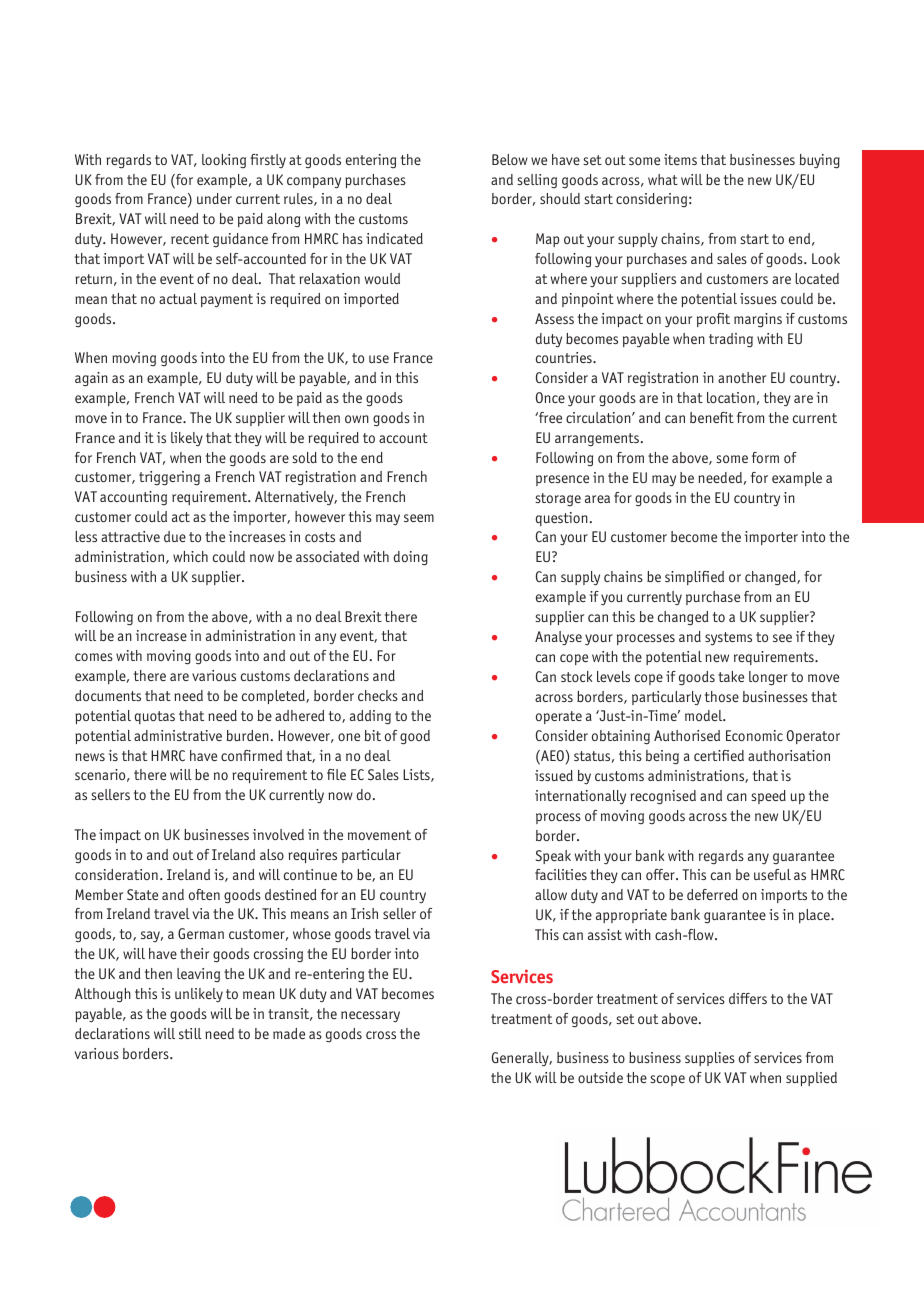 The width and height of the page is (924, 1308). What do you see at coordinates (190, 556) in the page?
I see `which` at bounding box center [190, 556].
